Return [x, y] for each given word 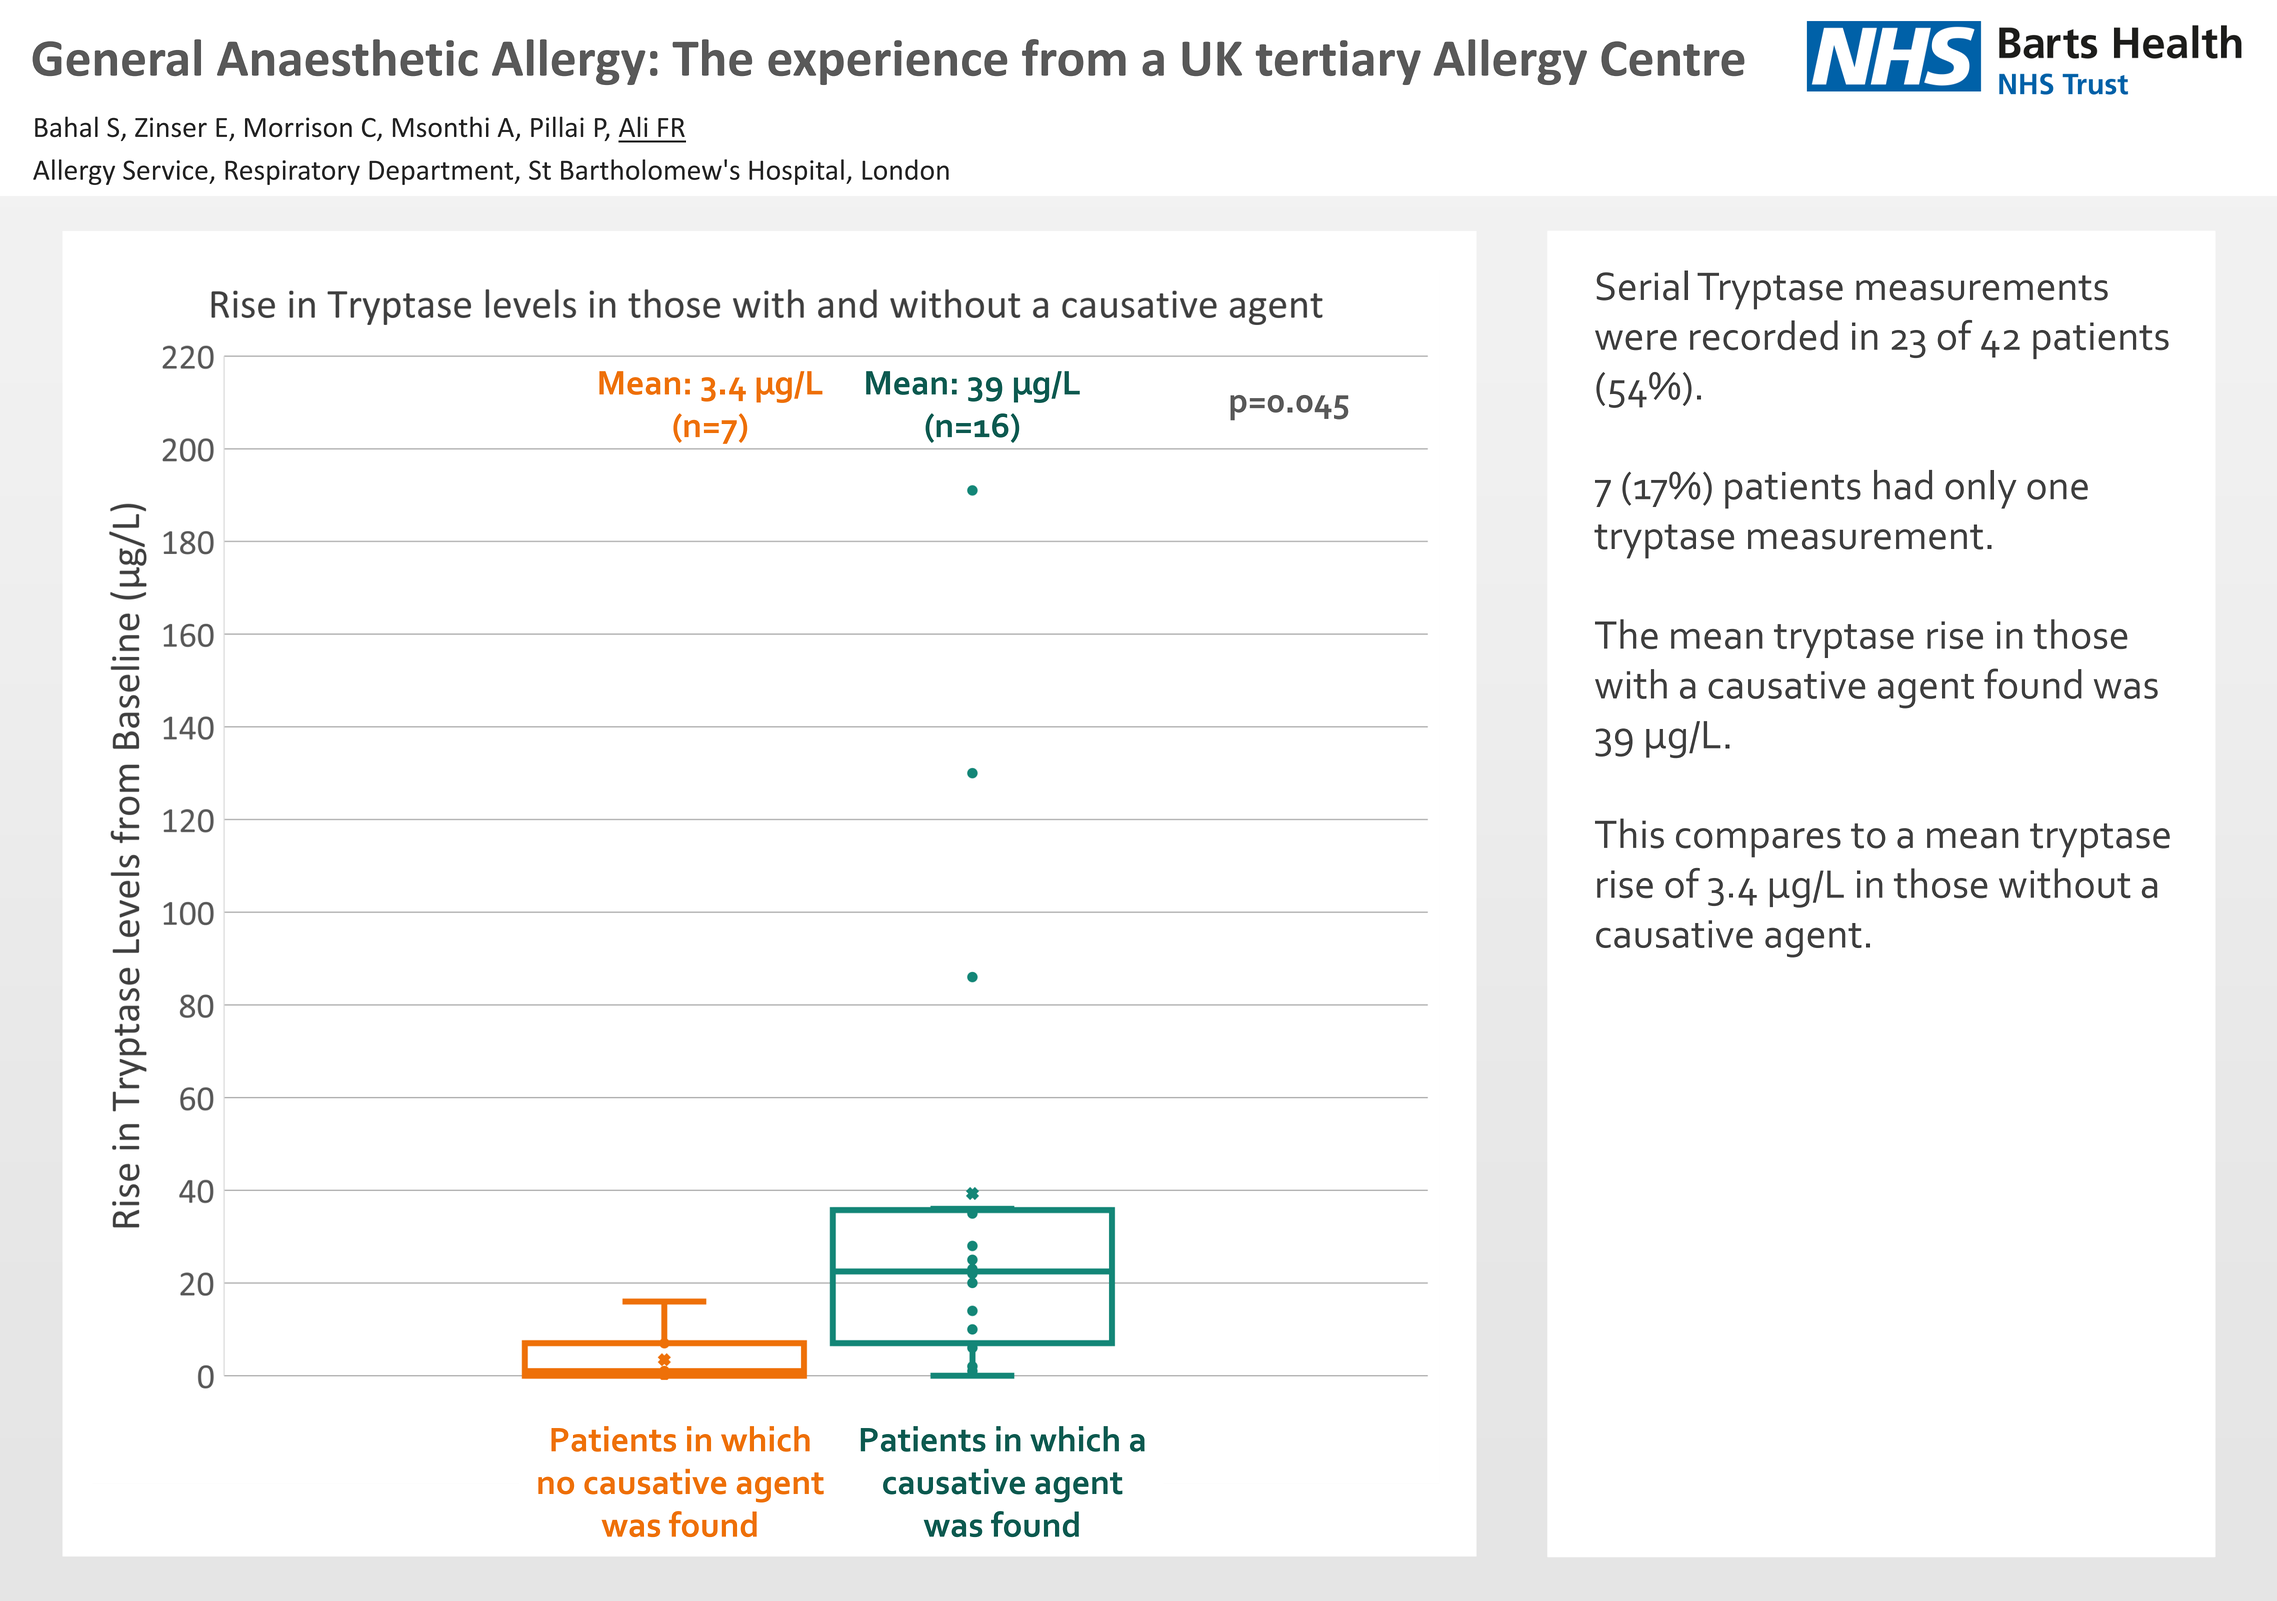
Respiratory [292, 172]
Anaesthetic [347, 57]
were [1636, 340]
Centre [1673, 58]
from [1074, 57]
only [1980, 489]
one [2057, 489]
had [1903, 485]
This [1629, 833]
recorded [1764, 335]
